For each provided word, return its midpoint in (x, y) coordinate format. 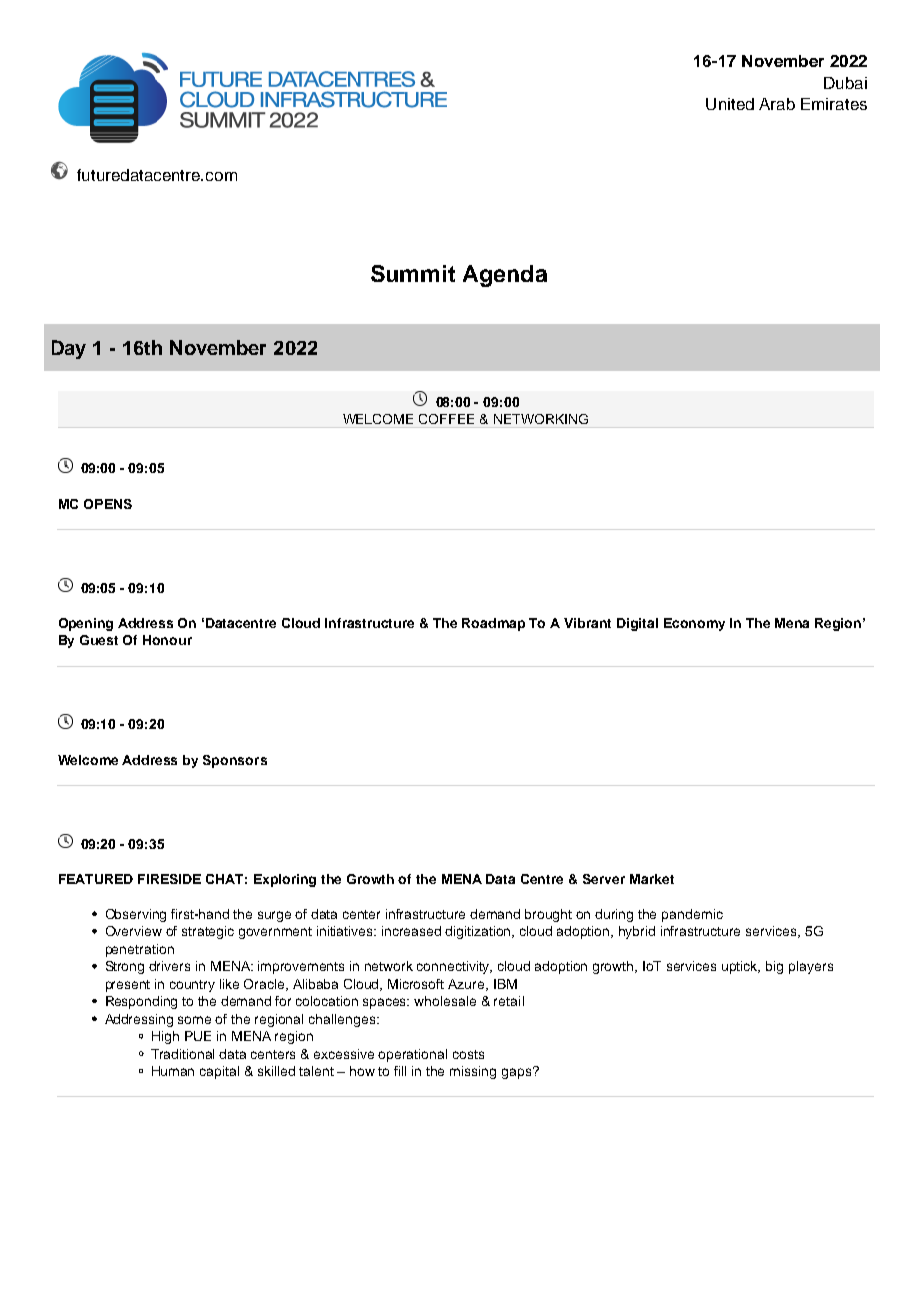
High (165, 1037)
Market (652, 879)
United (730, 104)
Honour (167, 640)
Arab (777, 104)
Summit (413, 273)
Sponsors (235, 761)
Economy (694, 624)
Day (69, 349)
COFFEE (446, 419)
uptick (741, 967)
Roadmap (493, 624)
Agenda (505, 276)
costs (468, 1054)
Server (604, 879)
